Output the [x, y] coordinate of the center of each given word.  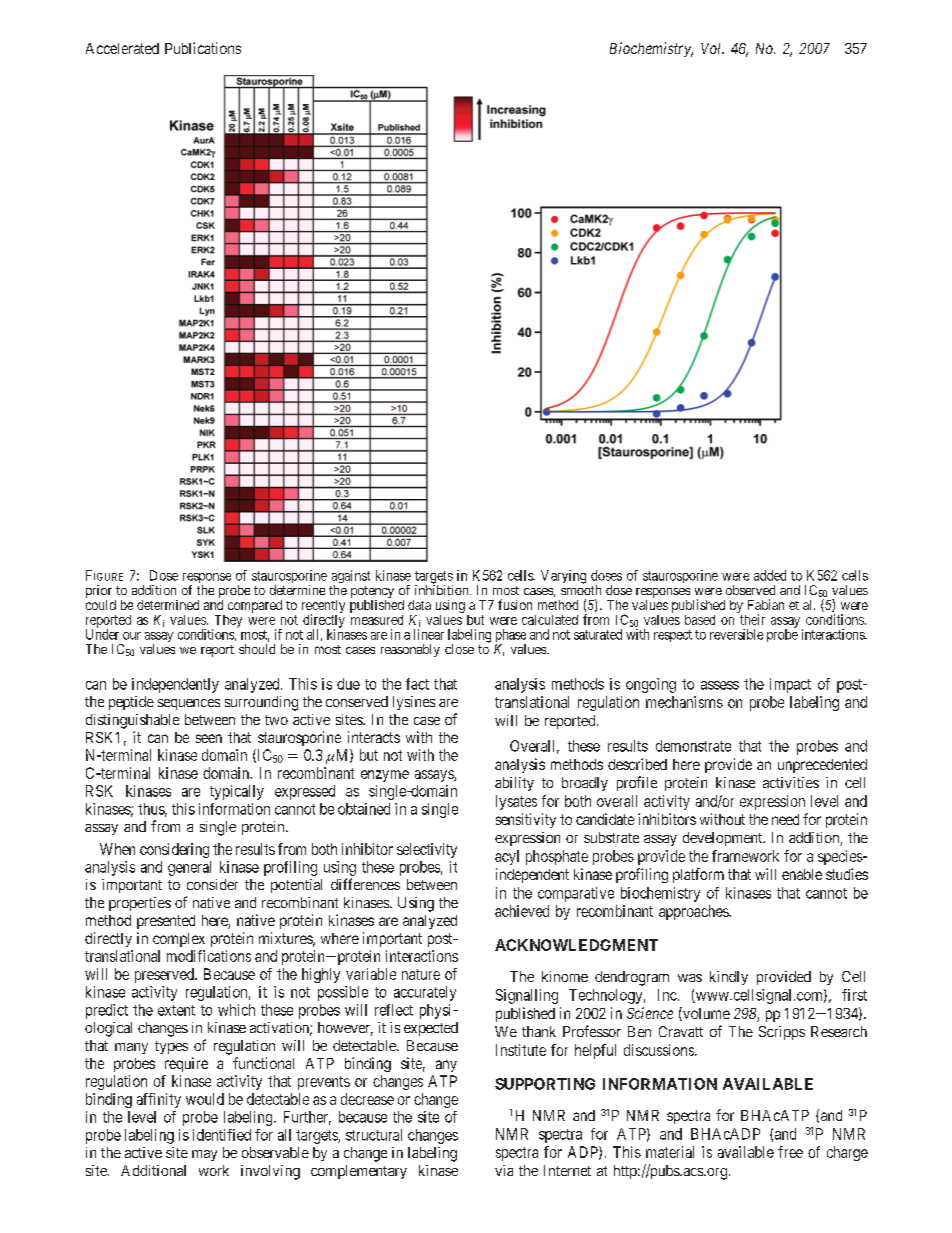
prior [99, 593]
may [204, 1155]
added [770, 575]
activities [791, 782]
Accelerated [122, 48]
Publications [203, 48]
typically [237, 792]
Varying [563, 577]
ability [514, 784]
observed [750, 590]
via [504, 1170]
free [790, 1152]
